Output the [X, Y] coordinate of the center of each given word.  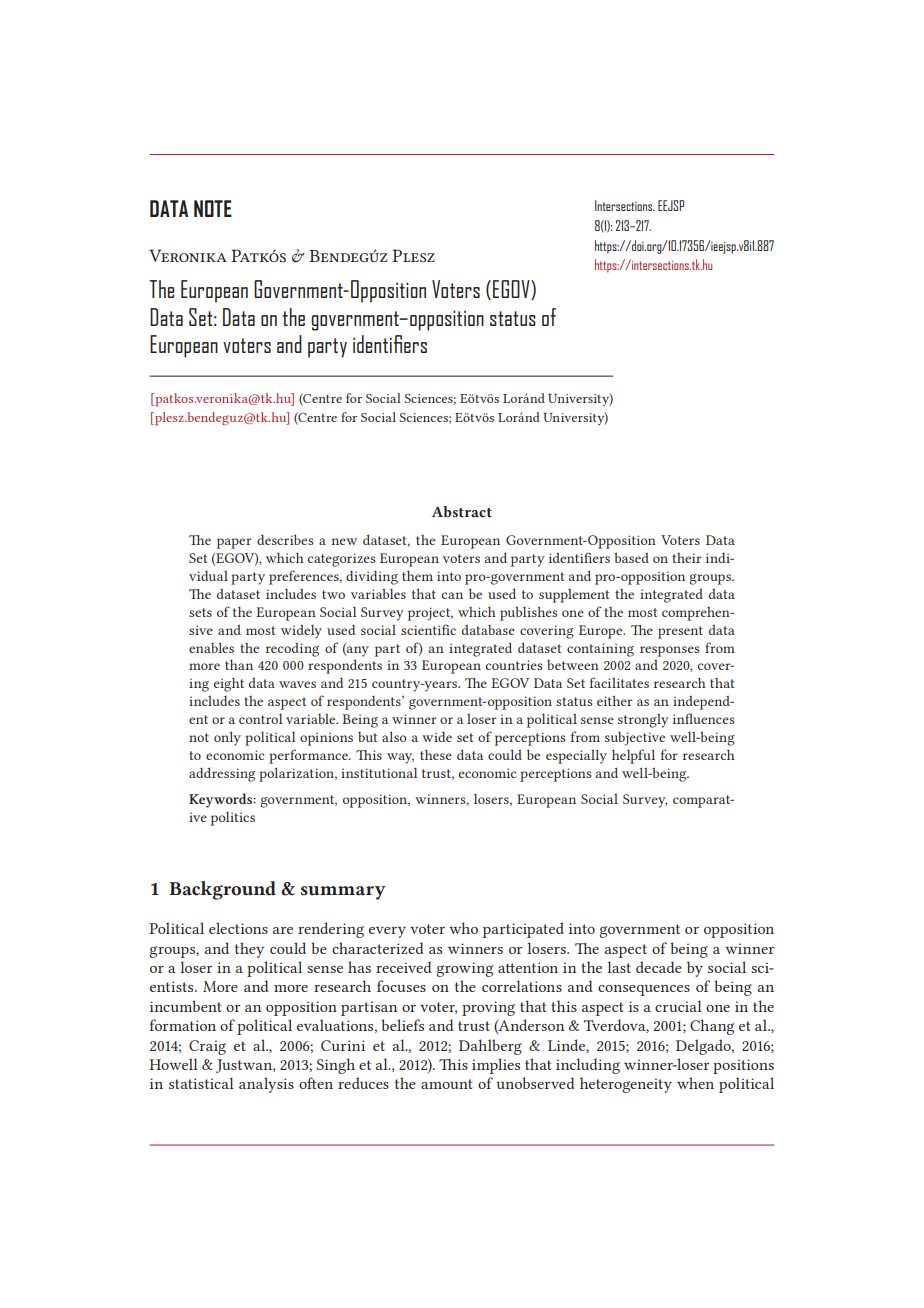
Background [222, 890]
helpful [633, 756]
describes [285, 539]
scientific [428, 629]
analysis [266, 1085]
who [463, 928]
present [680, 632]
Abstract [462, 512]
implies [496, 1066]
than [239, 664]
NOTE [213, 208]
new [344, 541]
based [631, 557]
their [687, 558]
